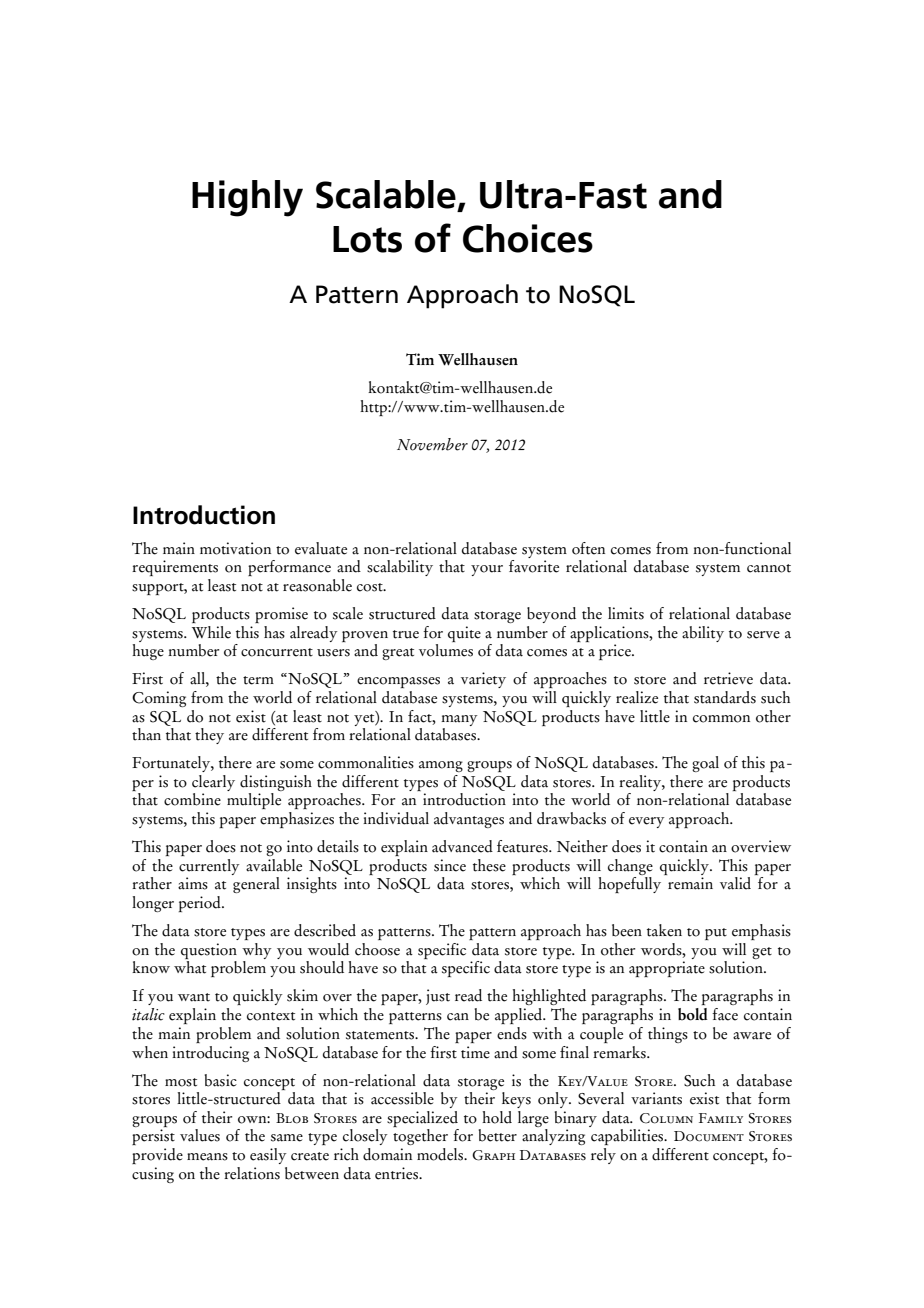 The width and height of the image is (924, 1308). What do you see at coordinates (483, 680) in the image?
I see `variety` at bounding box center [483, 680].
